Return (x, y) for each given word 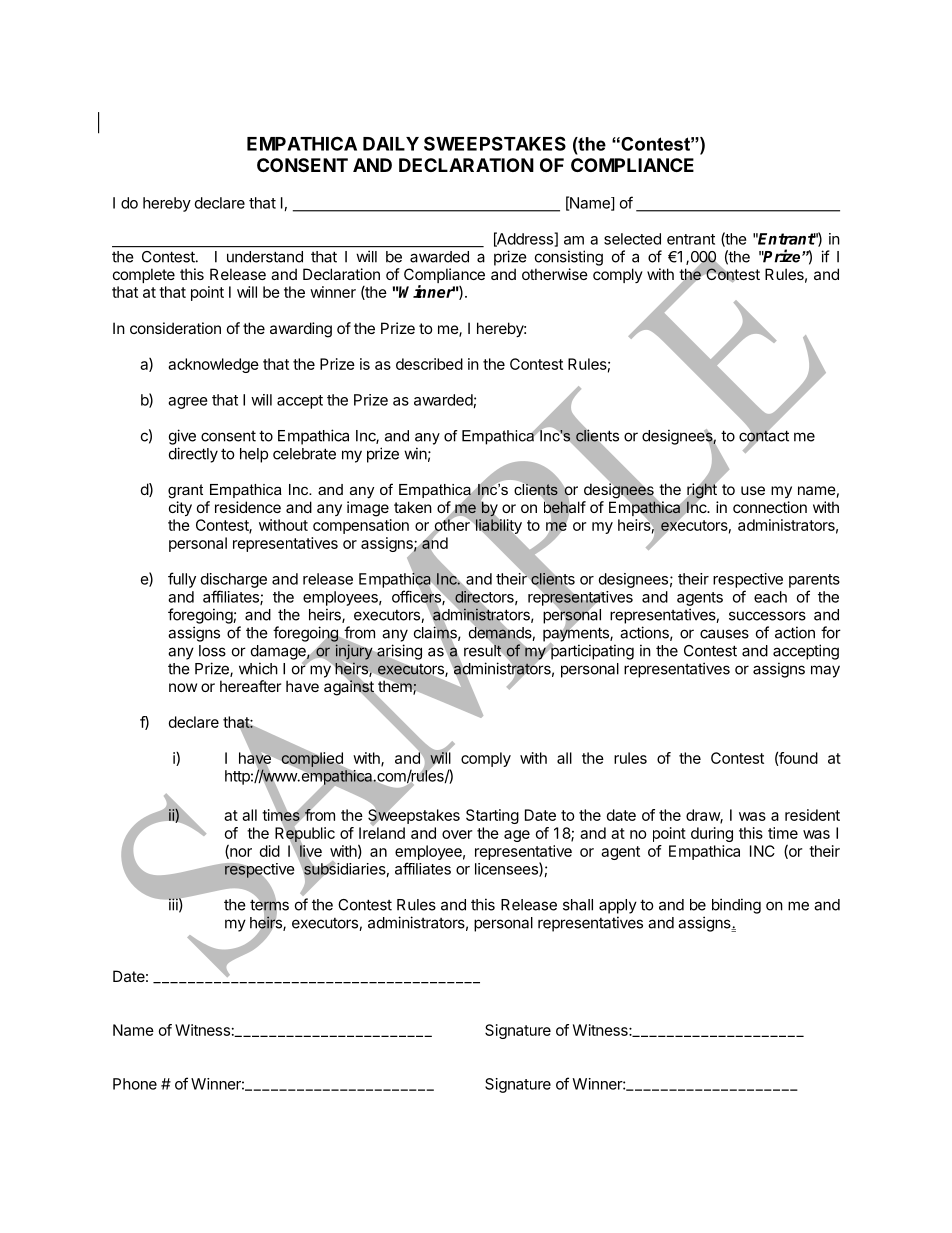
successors (767, 616)
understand (265, 257)
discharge (234, 580)
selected (632, 239)
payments (577, 634)
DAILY (391, 144)
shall (578, 905)
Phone (135, 1084)
